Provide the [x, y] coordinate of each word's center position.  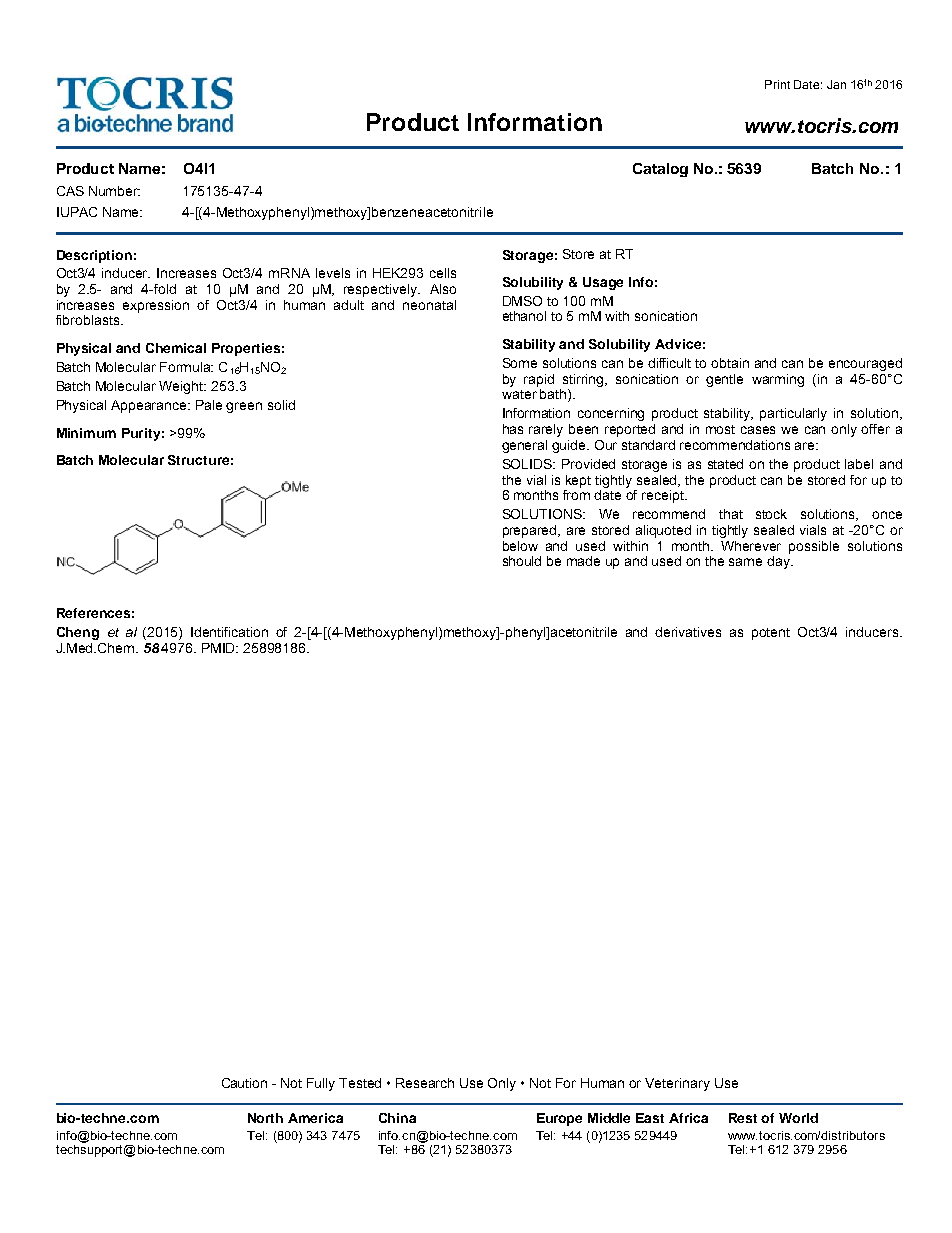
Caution [244, 1083]
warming [778, 380]
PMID [220, 648]
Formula [186, 367]
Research [425, 1083]
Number [114, 191]
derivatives [688, 632]
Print [777, 84]
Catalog [660, 170]
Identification [229, 632]
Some [520, 363]
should [522, 561]
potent [771, 634]
